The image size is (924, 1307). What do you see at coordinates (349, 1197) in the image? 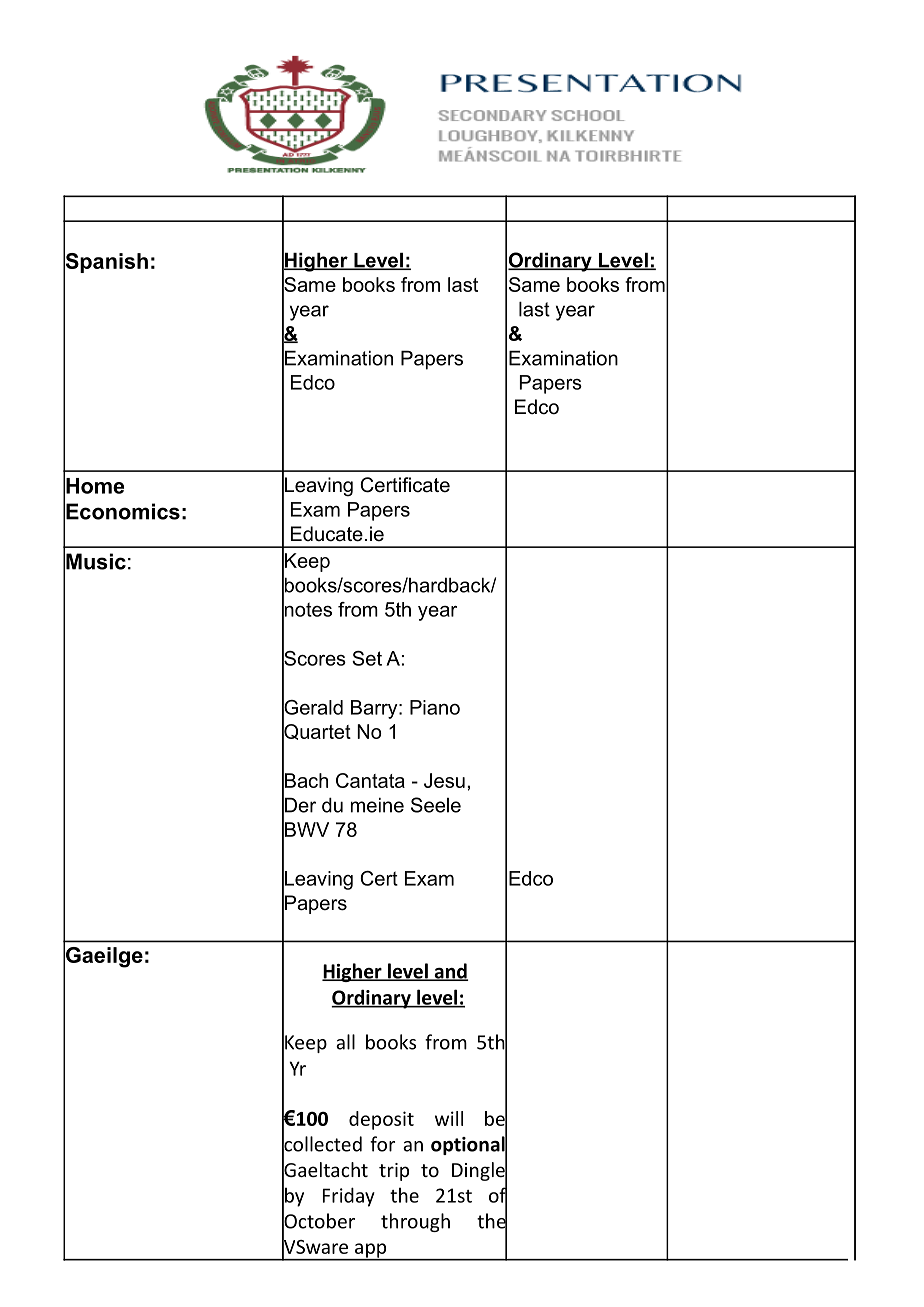
I see `Friday` at bounding box center [349, 1197].
